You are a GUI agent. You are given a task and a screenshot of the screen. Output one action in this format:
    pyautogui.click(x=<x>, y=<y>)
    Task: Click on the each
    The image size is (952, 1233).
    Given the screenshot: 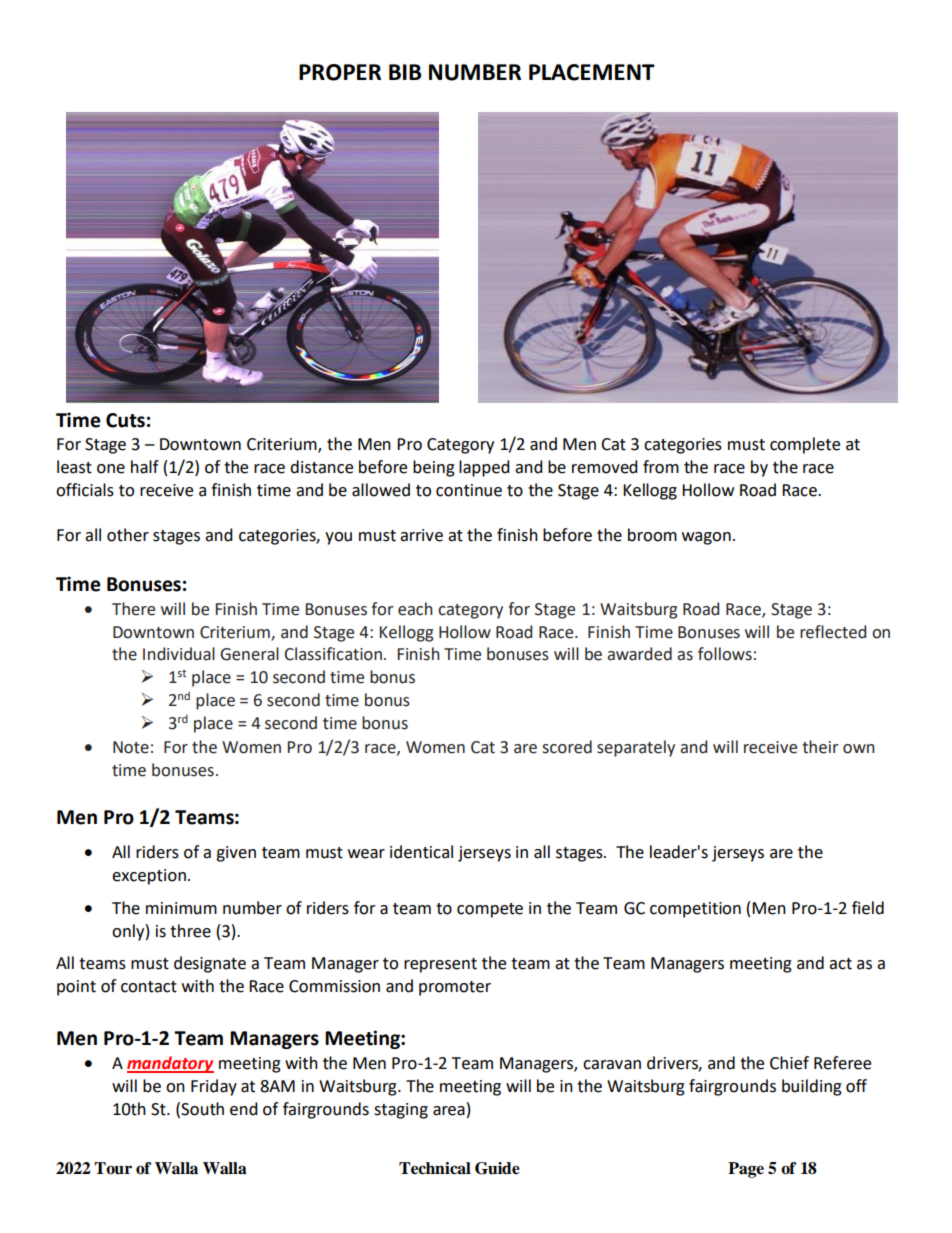 What is the action you would take?
    pyautogui.click(x=415, y=609)
